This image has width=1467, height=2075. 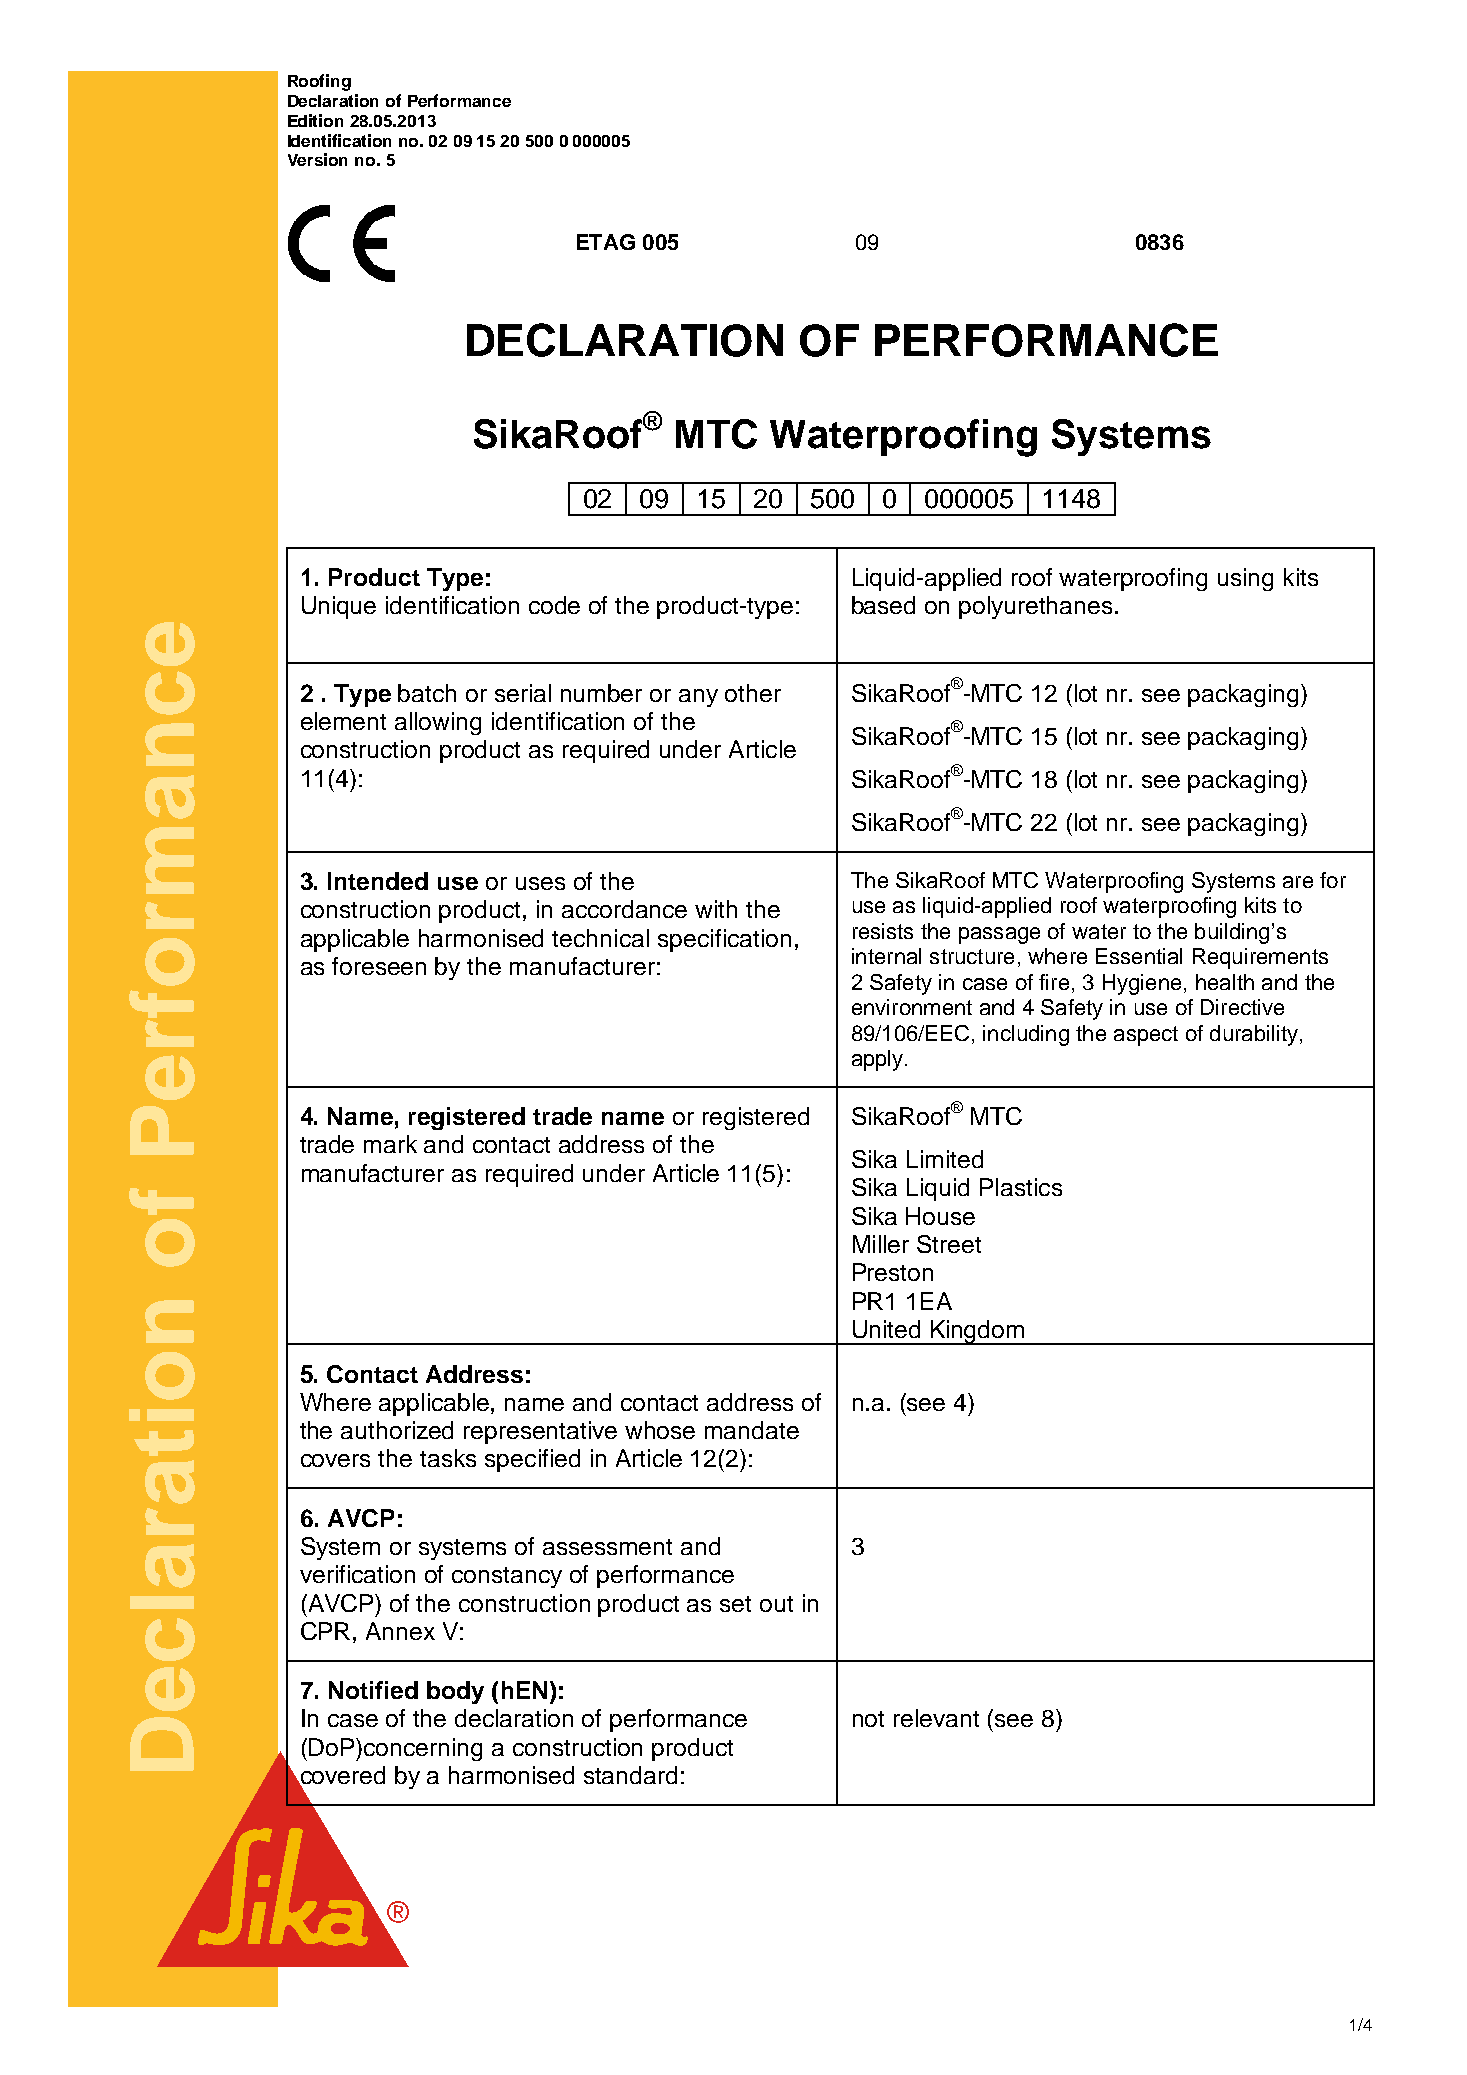 What do you see at coordinates (1245, 579) in the image?
I see `using` at bounding box center [1245, 579].
